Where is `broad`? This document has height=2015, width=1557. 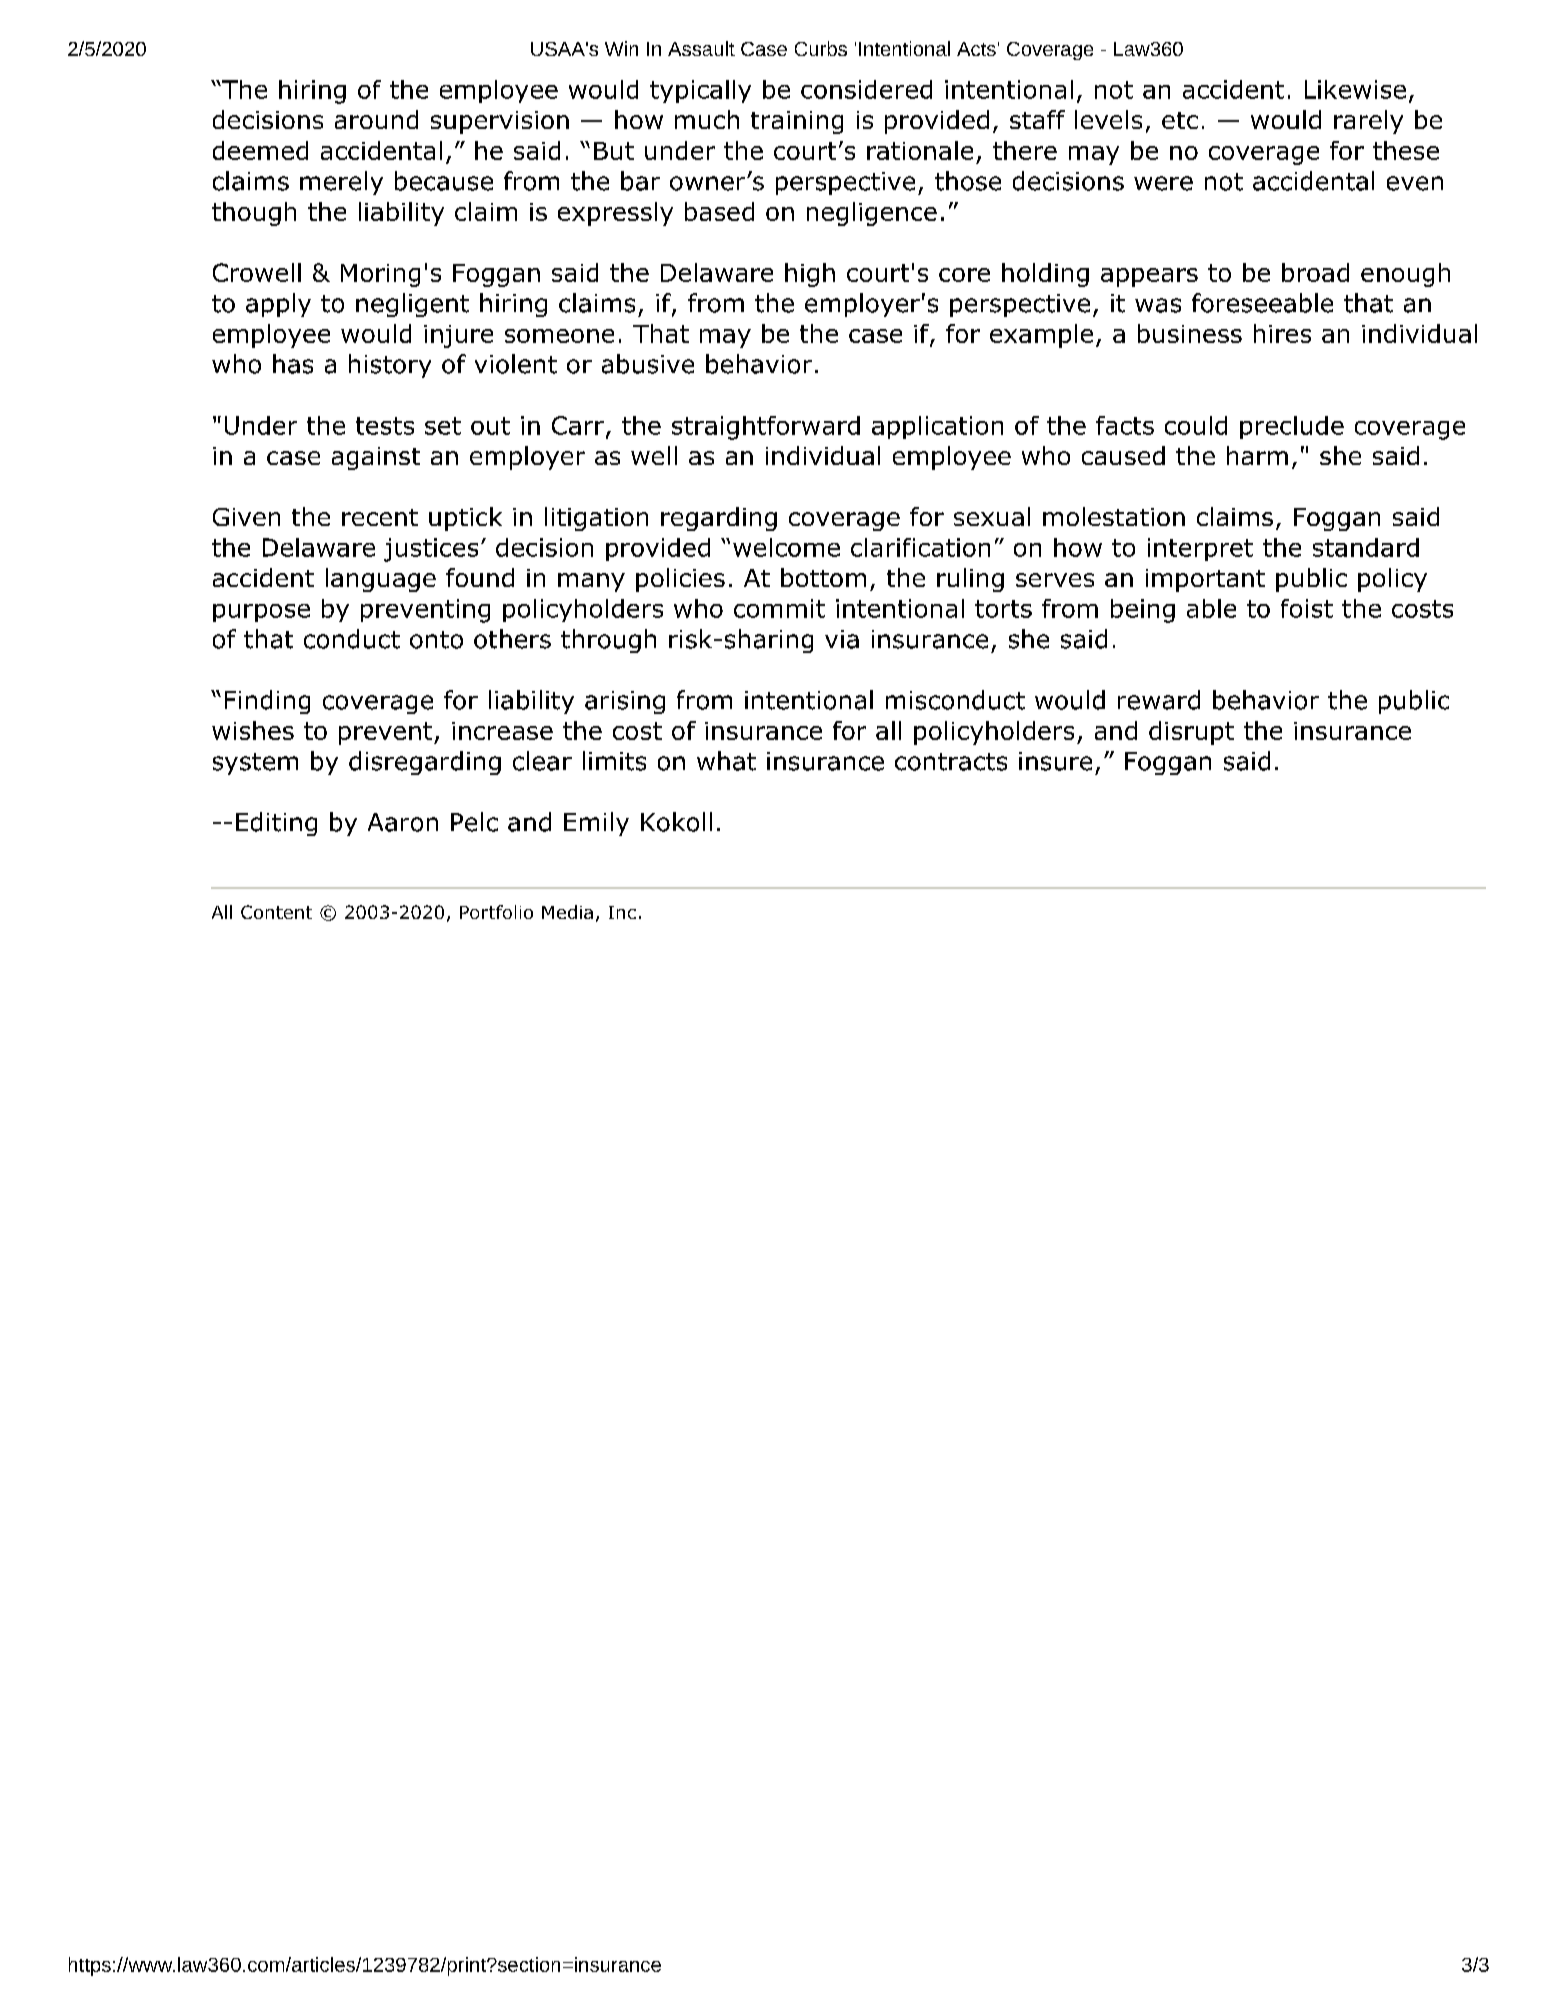
broad is located at coordinates (1315, 272).
